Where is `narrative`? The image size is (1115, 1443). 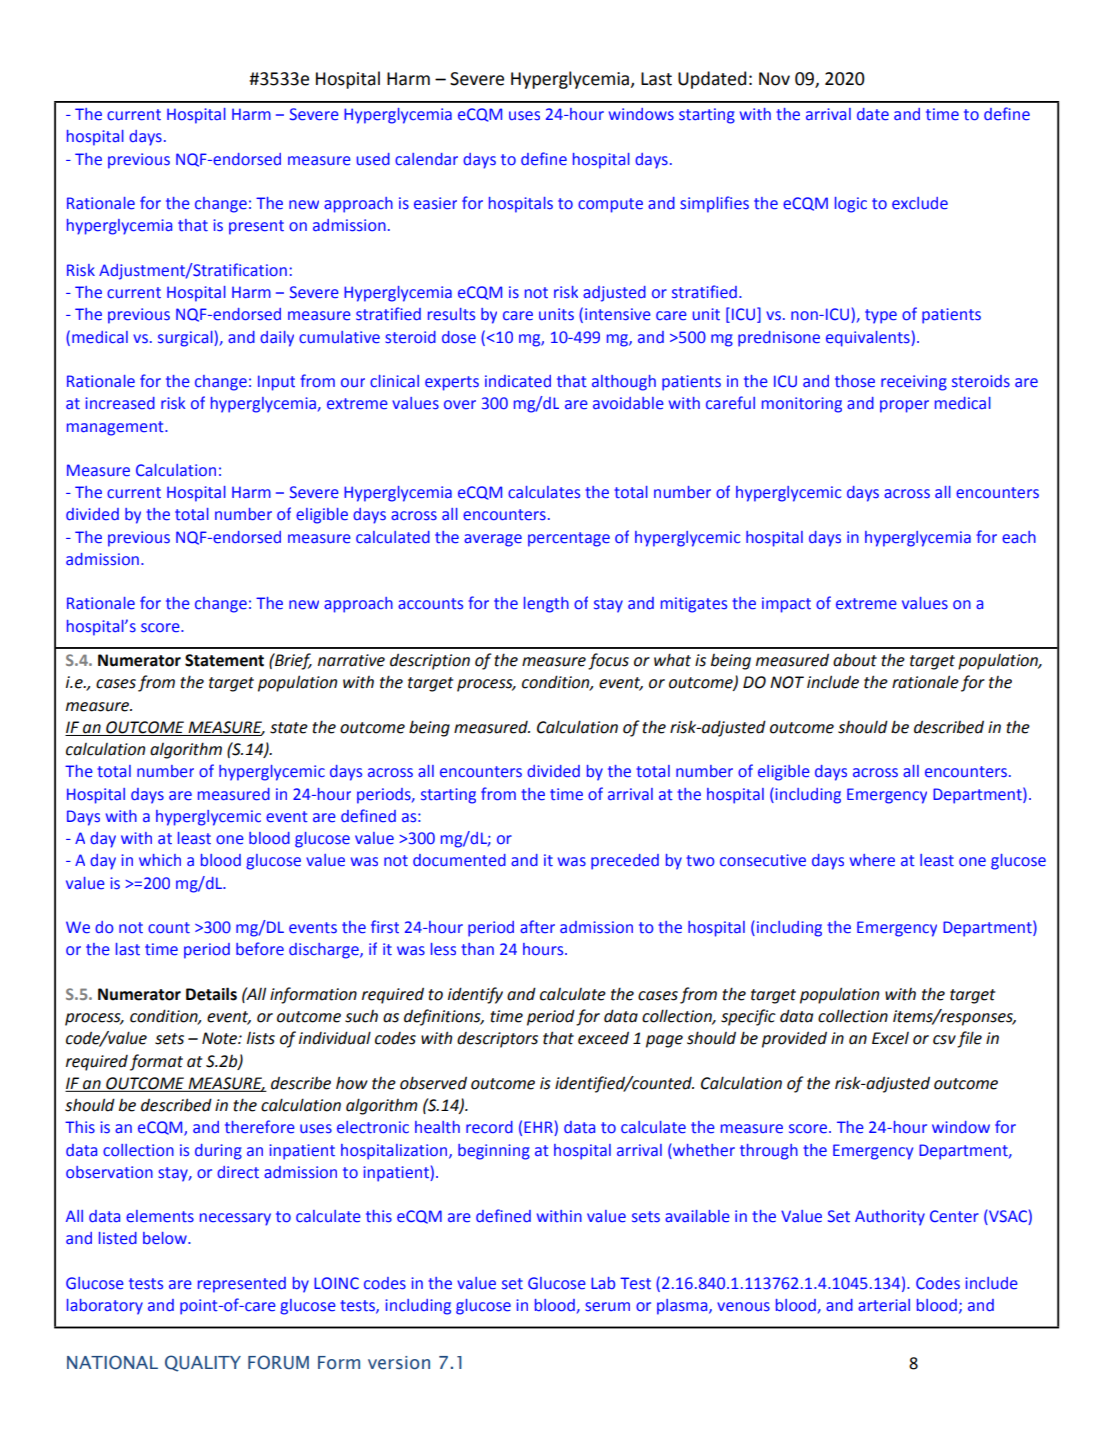 narrative is located at coordinates (351, 660).
